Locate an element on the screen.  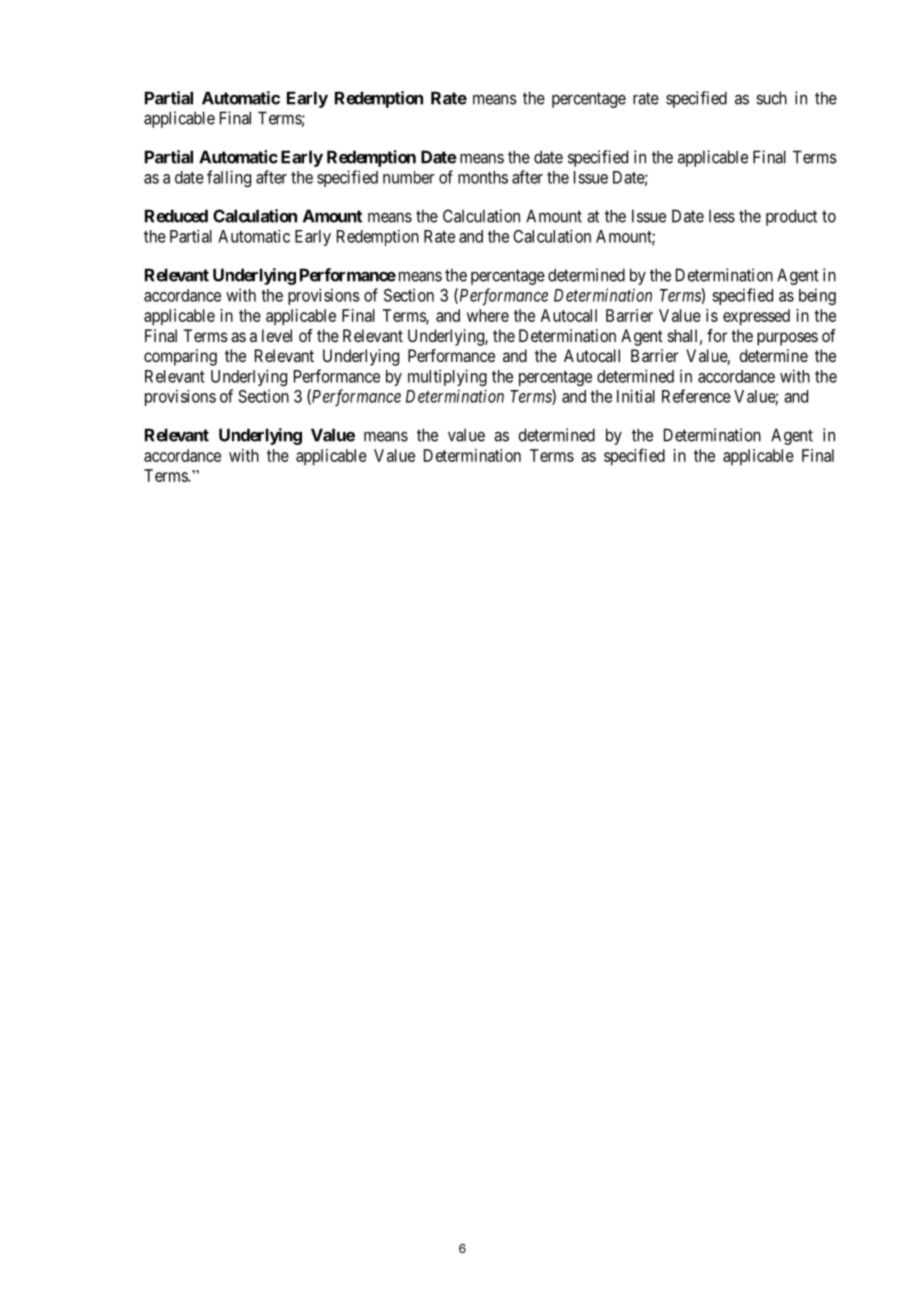
comparing is located at coordinates (180, 357).
